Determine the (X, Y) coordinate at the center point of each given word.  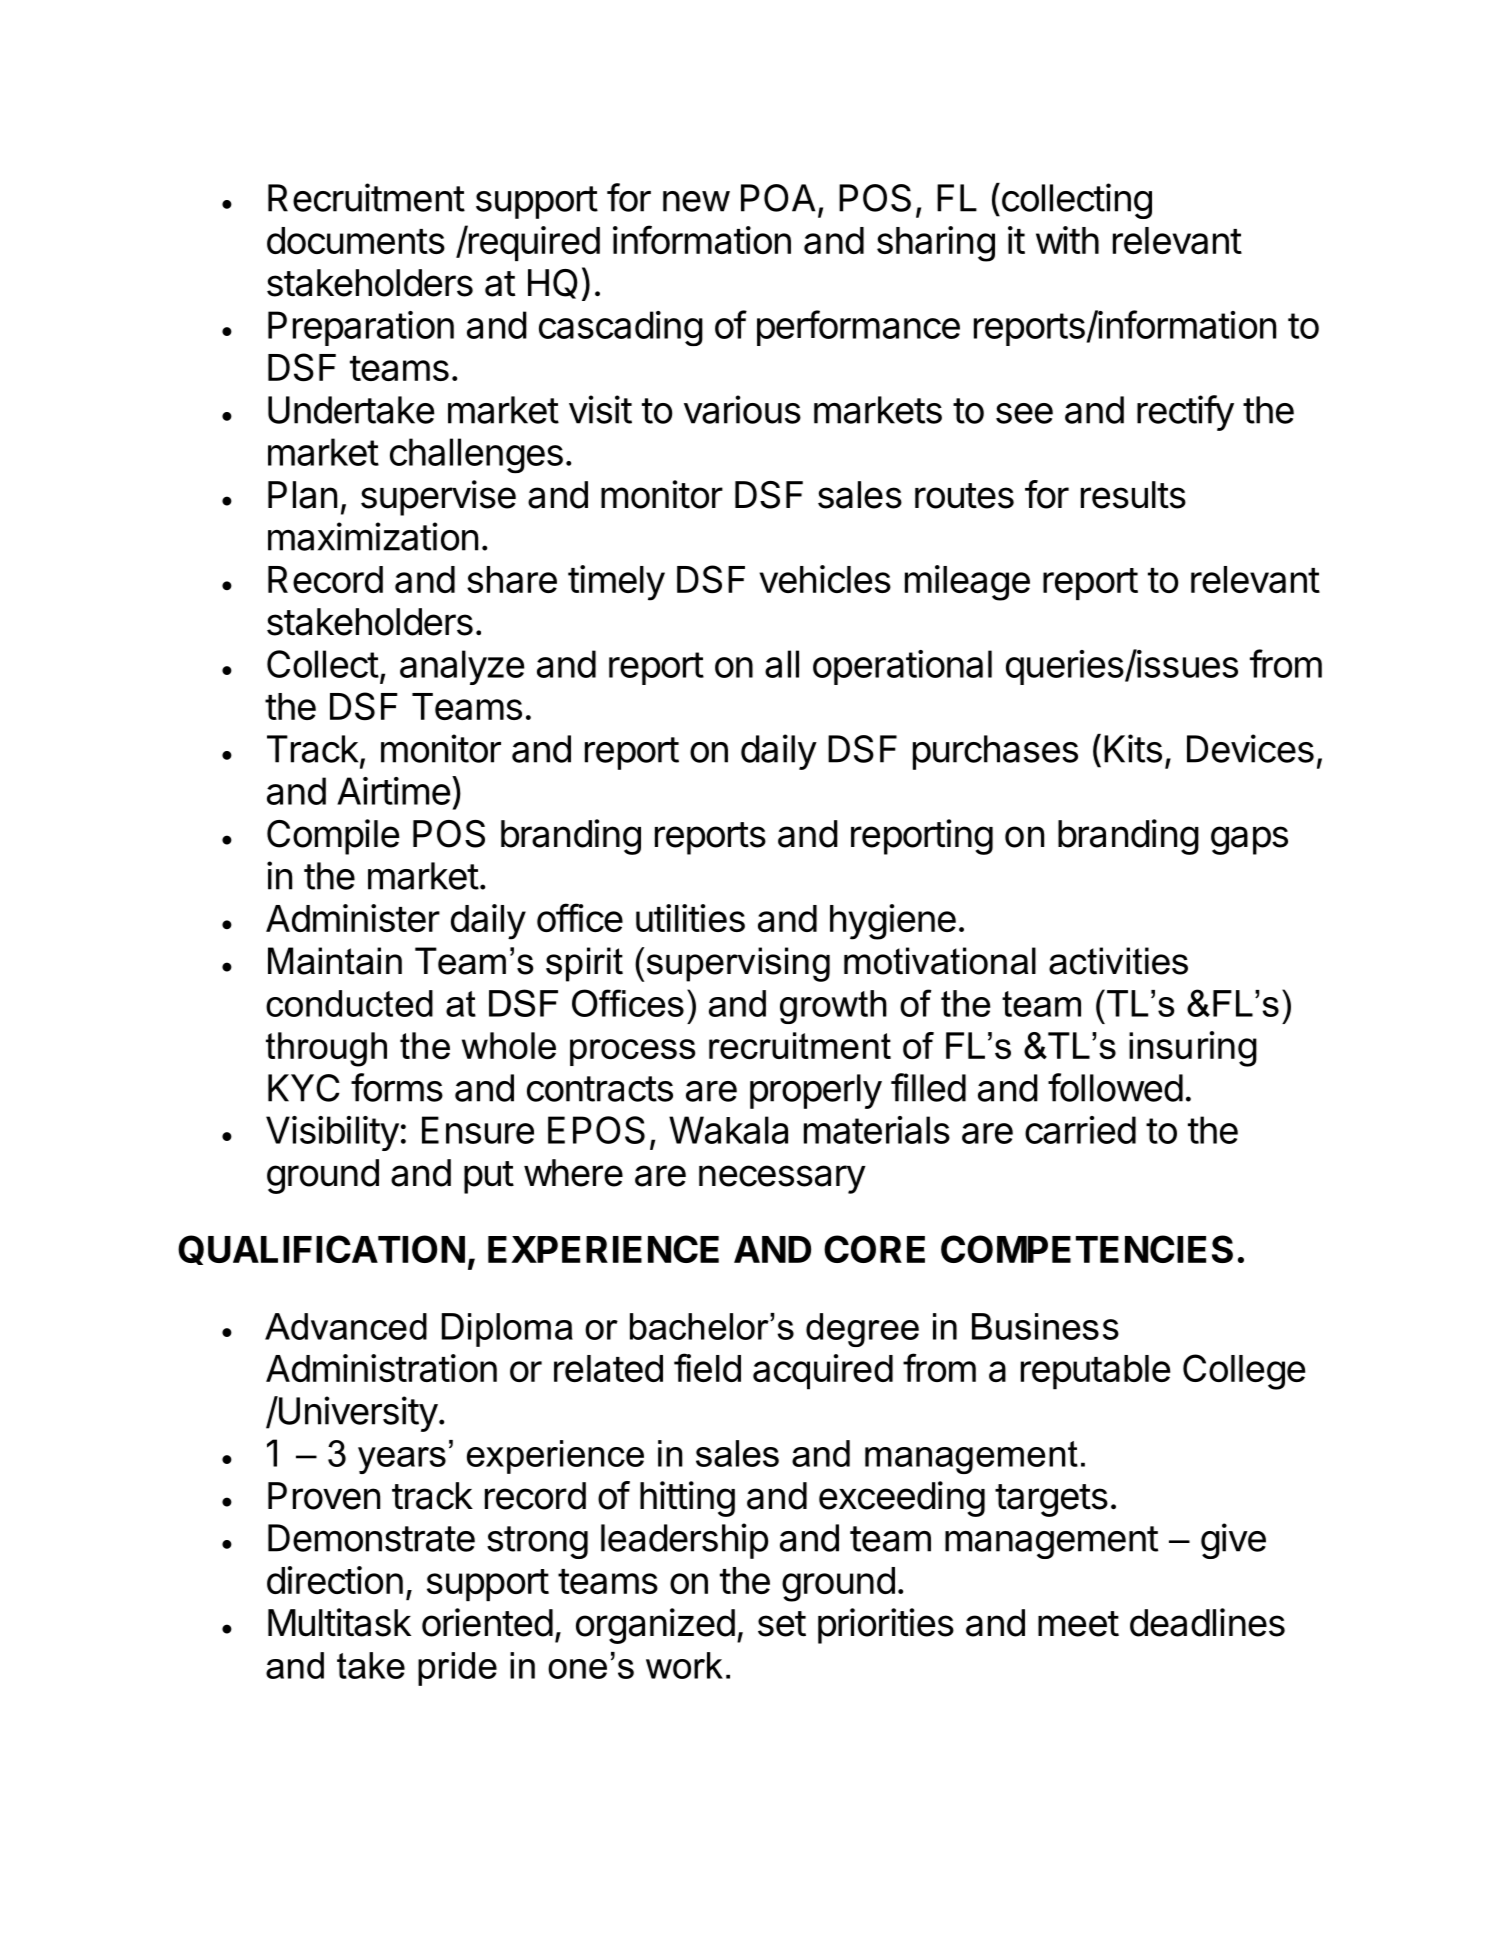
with (1067, 240)
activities (1118, 961)
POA (778, 198)
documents (356, 240)
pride (457, 1669)
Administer (353, 918)
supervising (738, 964)
